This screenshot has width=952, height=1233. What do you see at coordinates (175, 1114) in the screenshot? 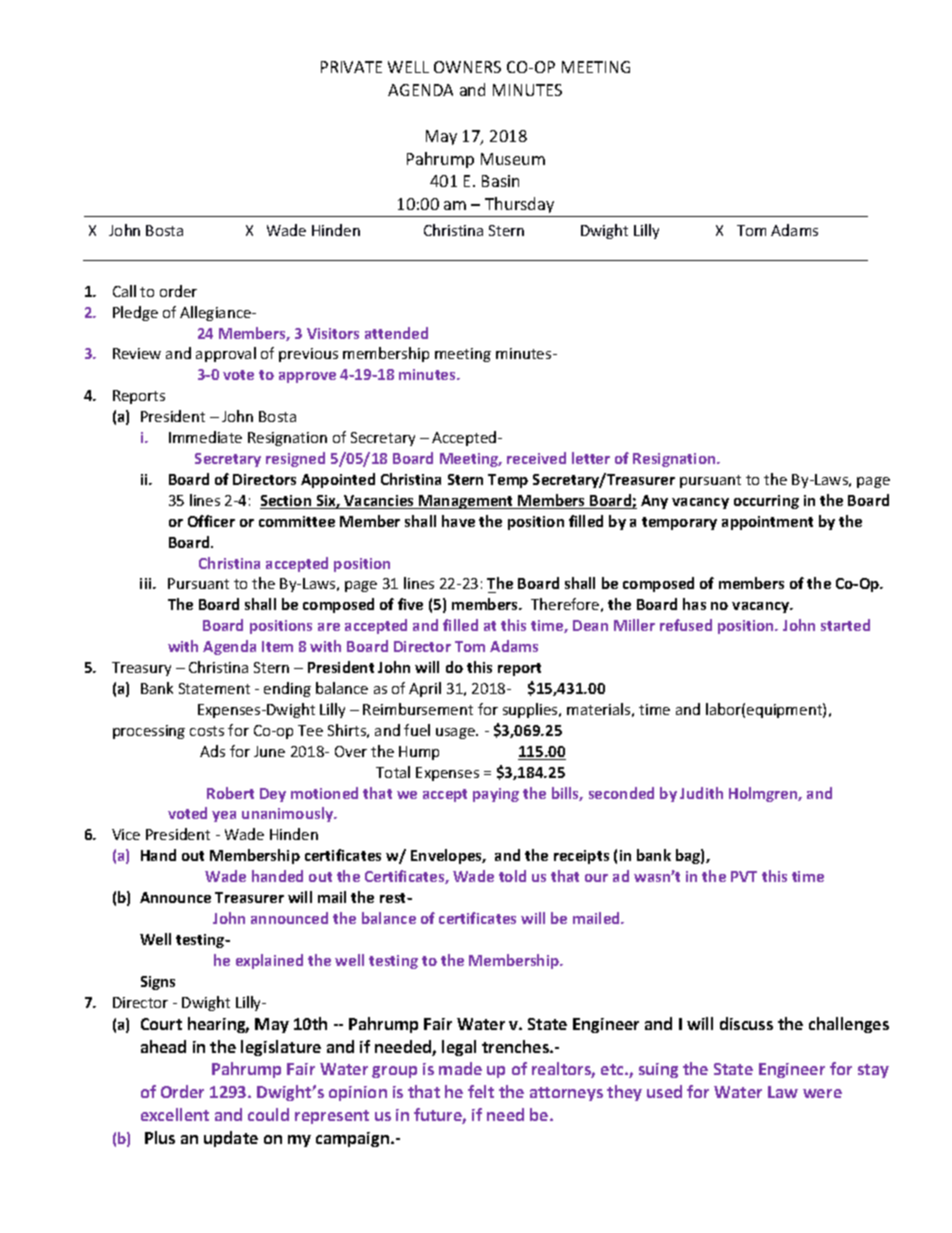
I see `excellent` at bounding box center [175, 1114].
